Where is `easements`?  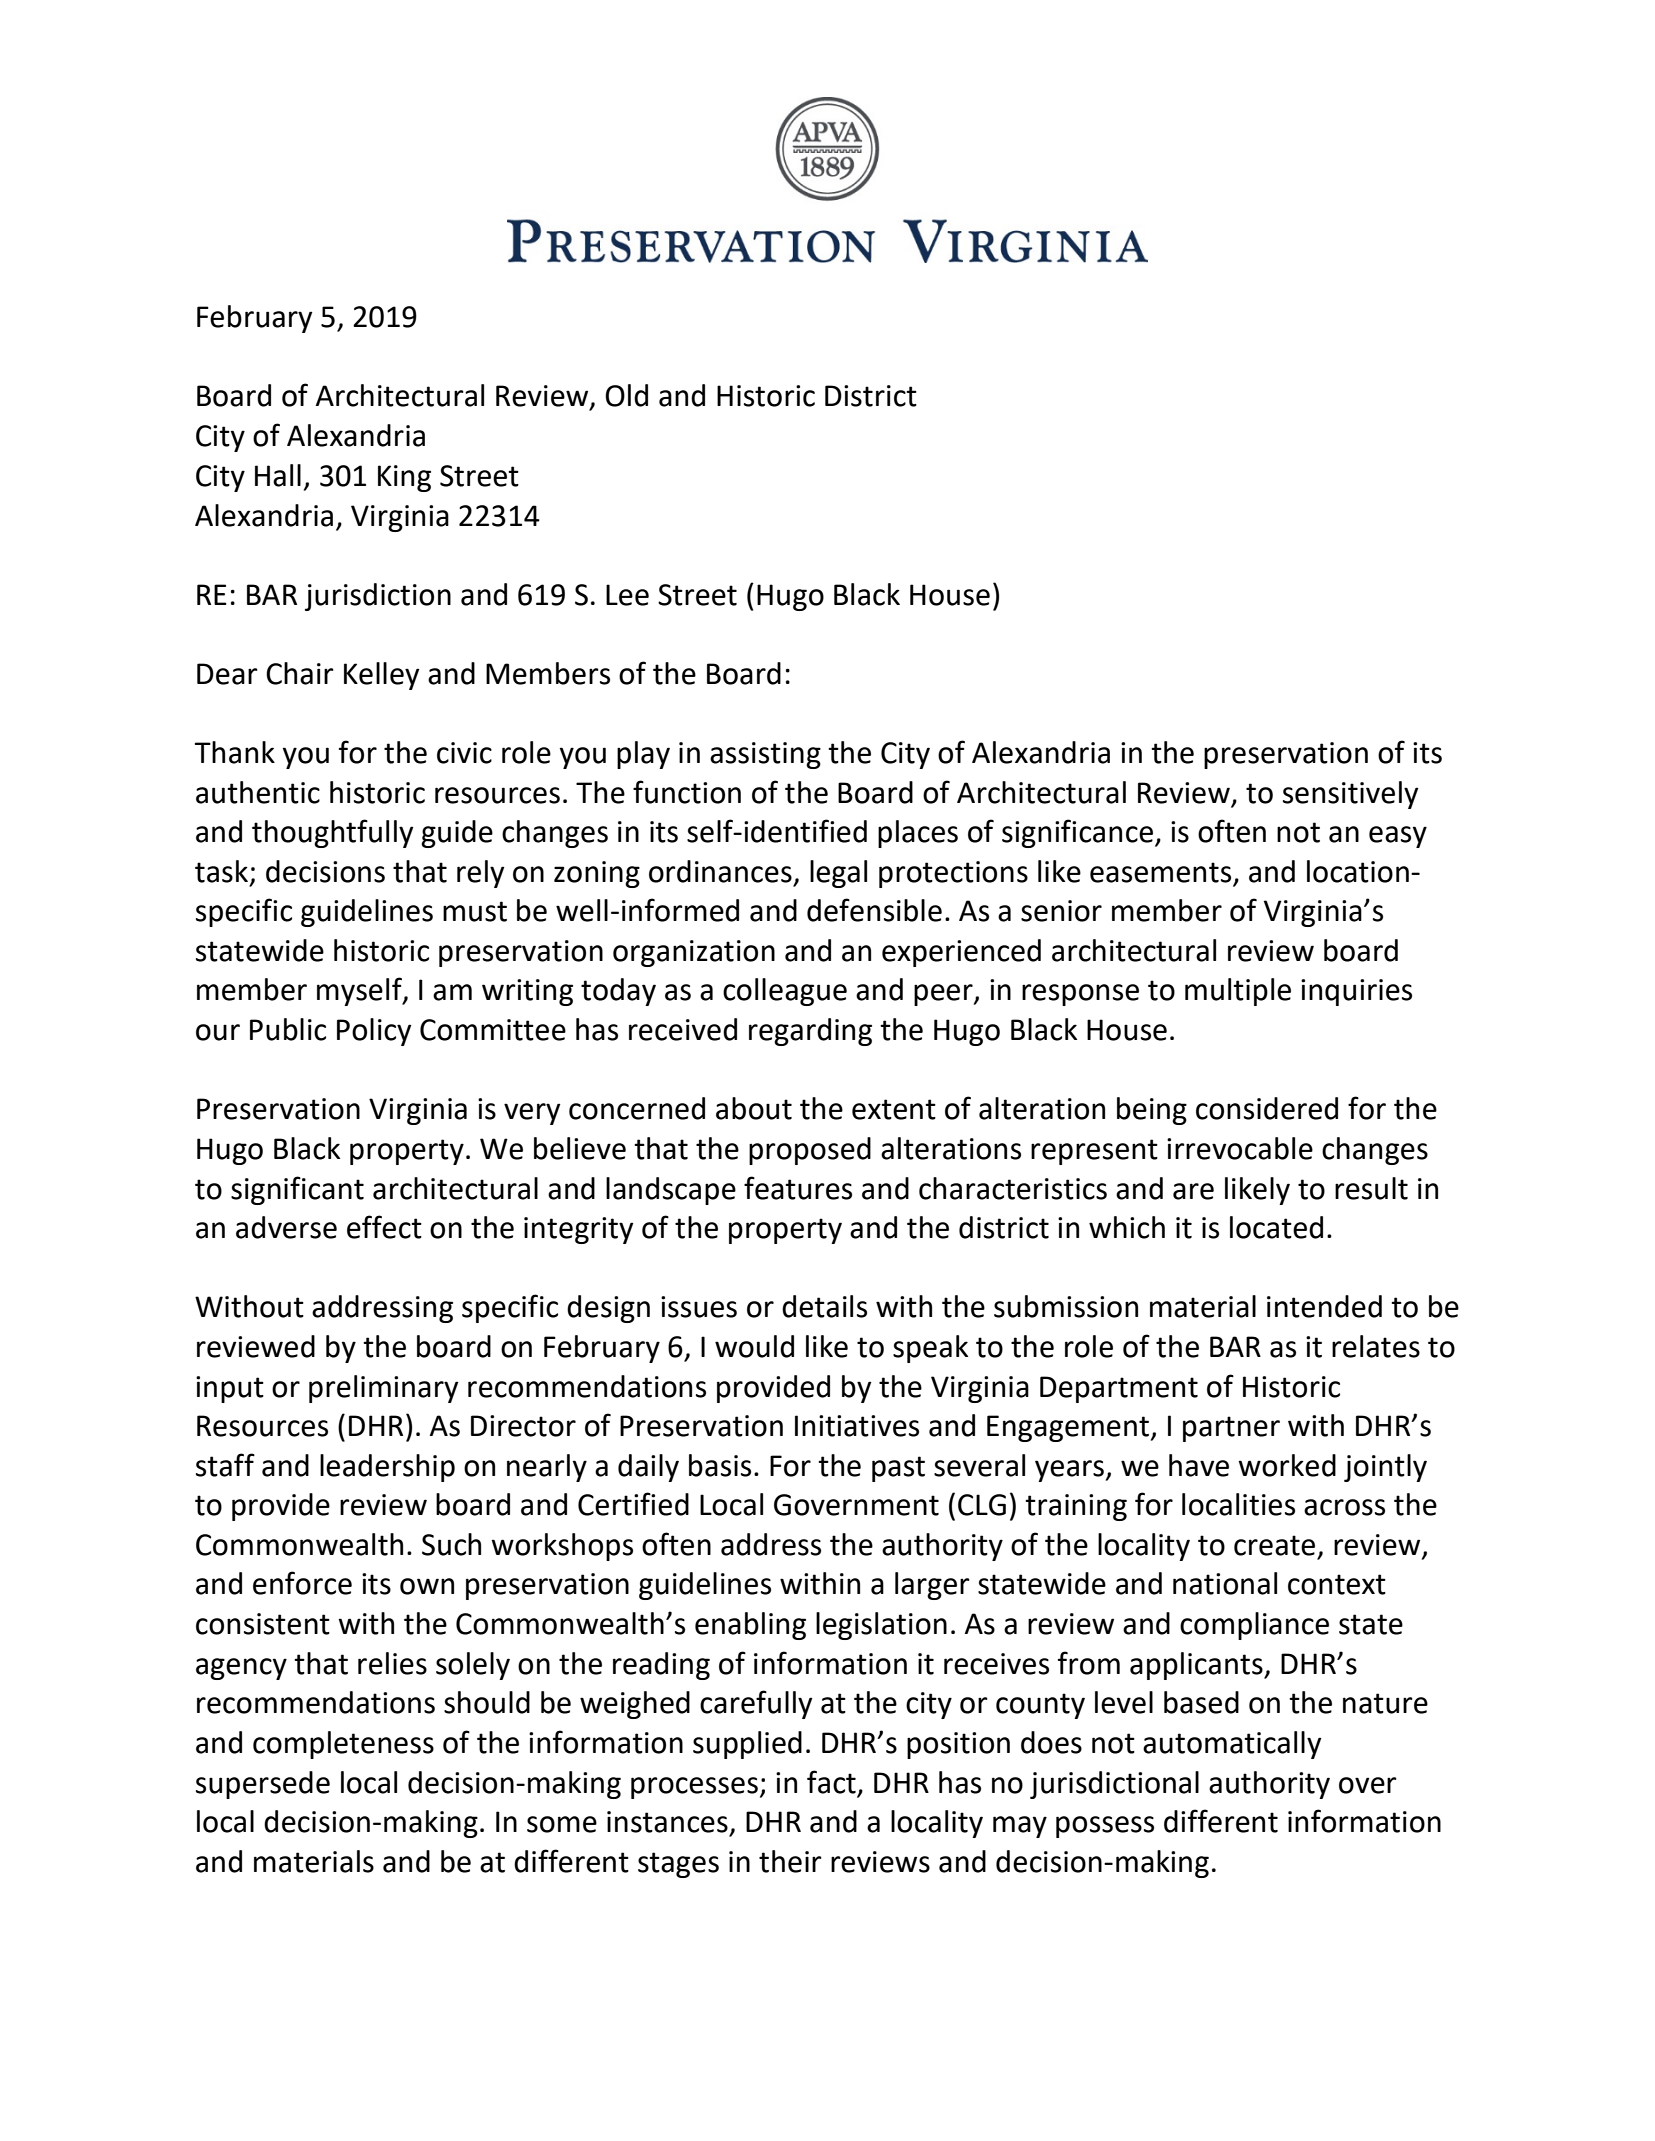 easements is located at coordinates (1160, 872).
